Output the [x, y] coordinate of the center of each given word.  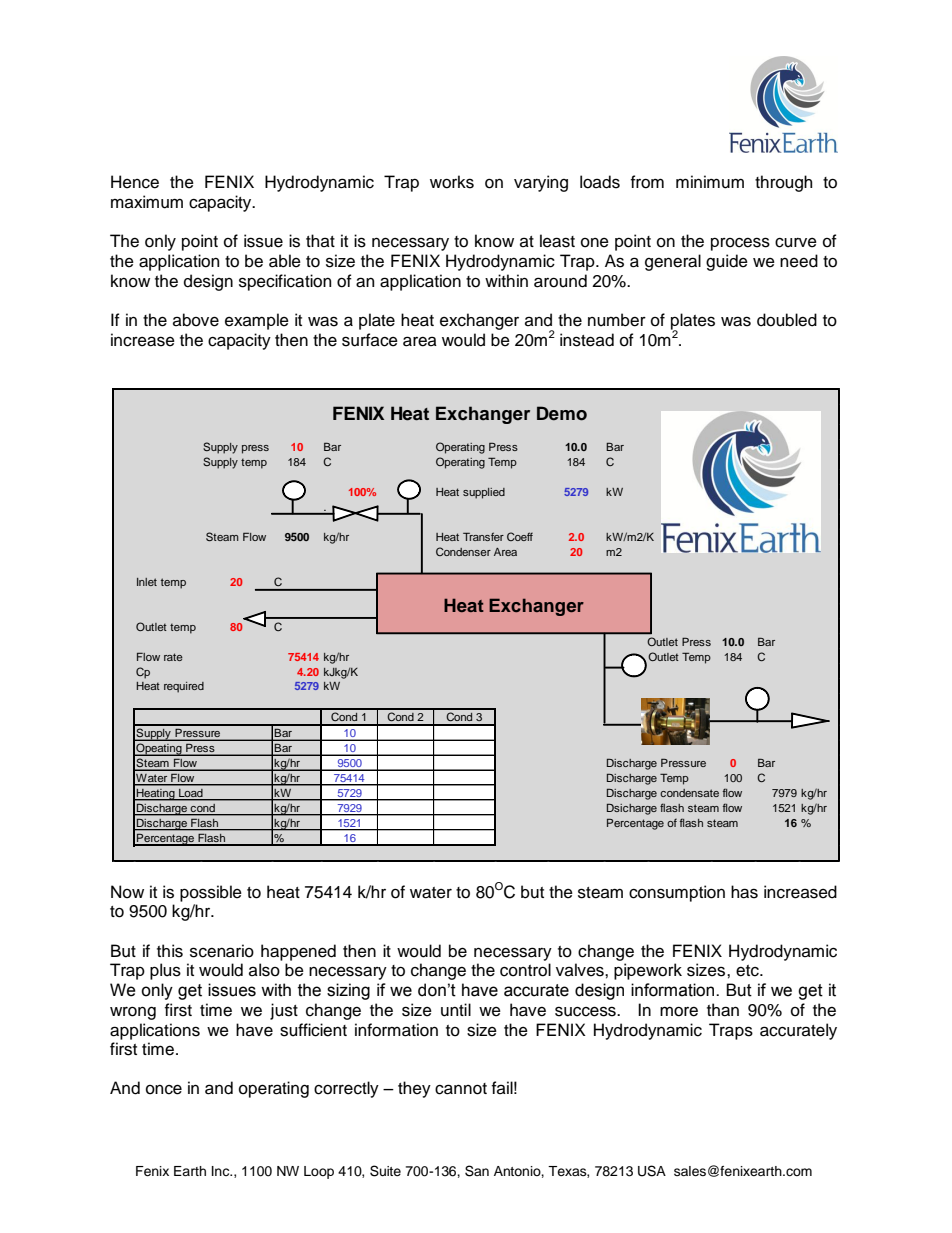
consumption [677, 893]
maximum [147, 202]
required [184, 687]
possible [211, 893]
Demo [562, 413]
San [477, 1171]
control [525, 970]
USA [652, 1171]
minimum [710, 182]
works [452, 182]
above [196, 320]
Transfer [483, 536]
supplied [484, 493]
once [164, 1089]
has [744, 892]
